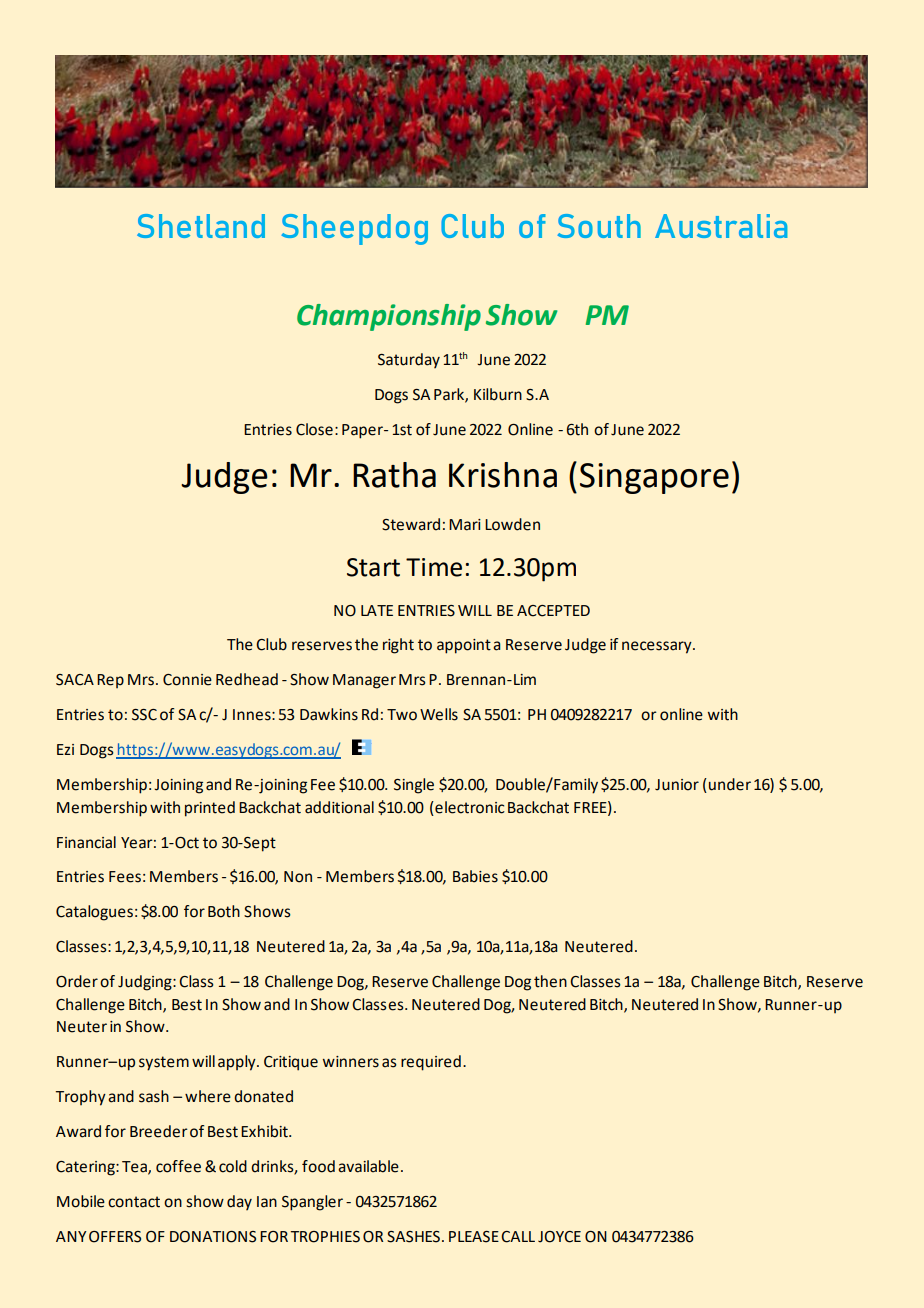  What do you see at coordinates (314, 429) in the screenshot?
I see `Close` at bounding box center [314, 429].
